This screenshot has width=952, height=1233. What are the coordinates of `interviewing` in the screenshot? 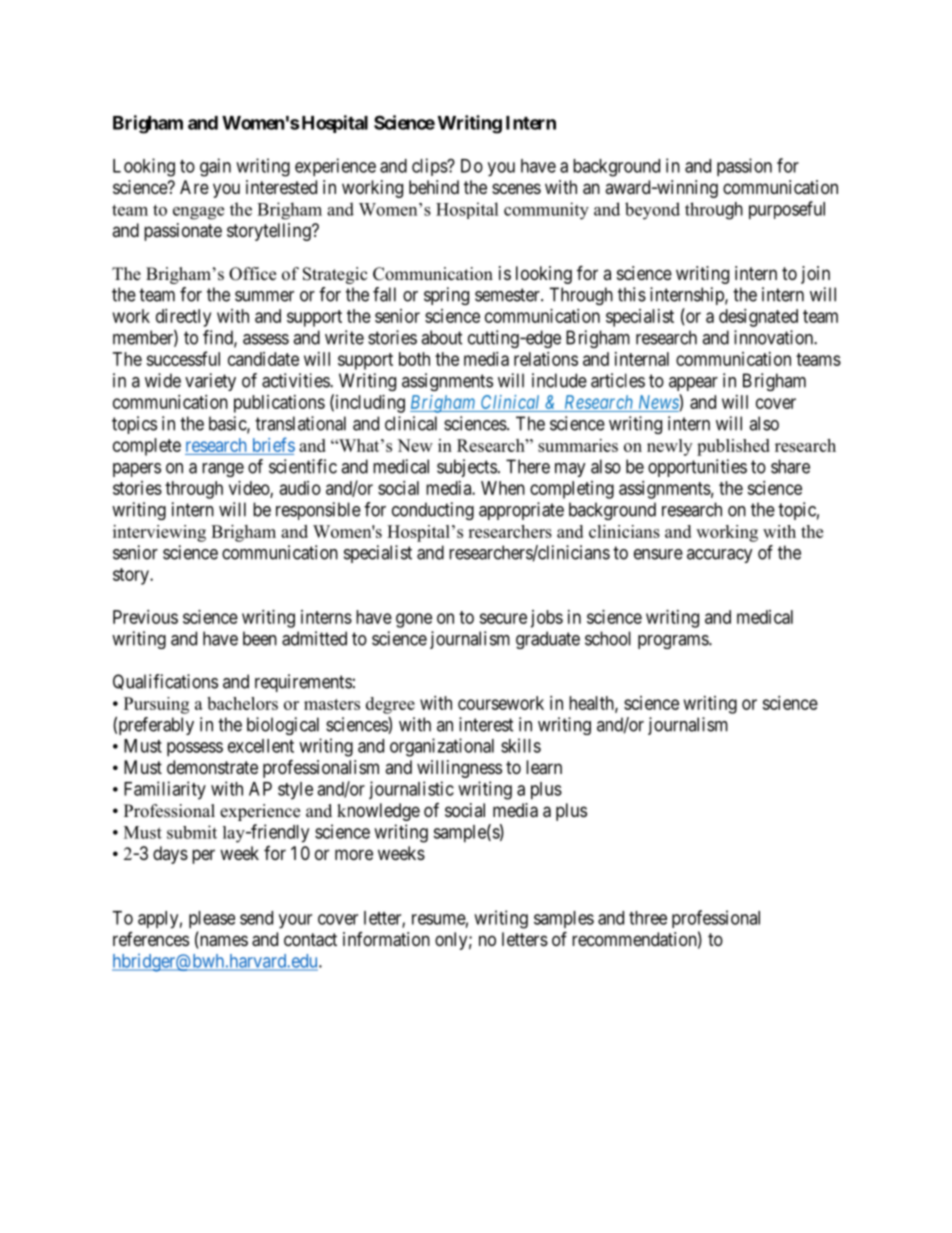 It's located at (159, 533).
